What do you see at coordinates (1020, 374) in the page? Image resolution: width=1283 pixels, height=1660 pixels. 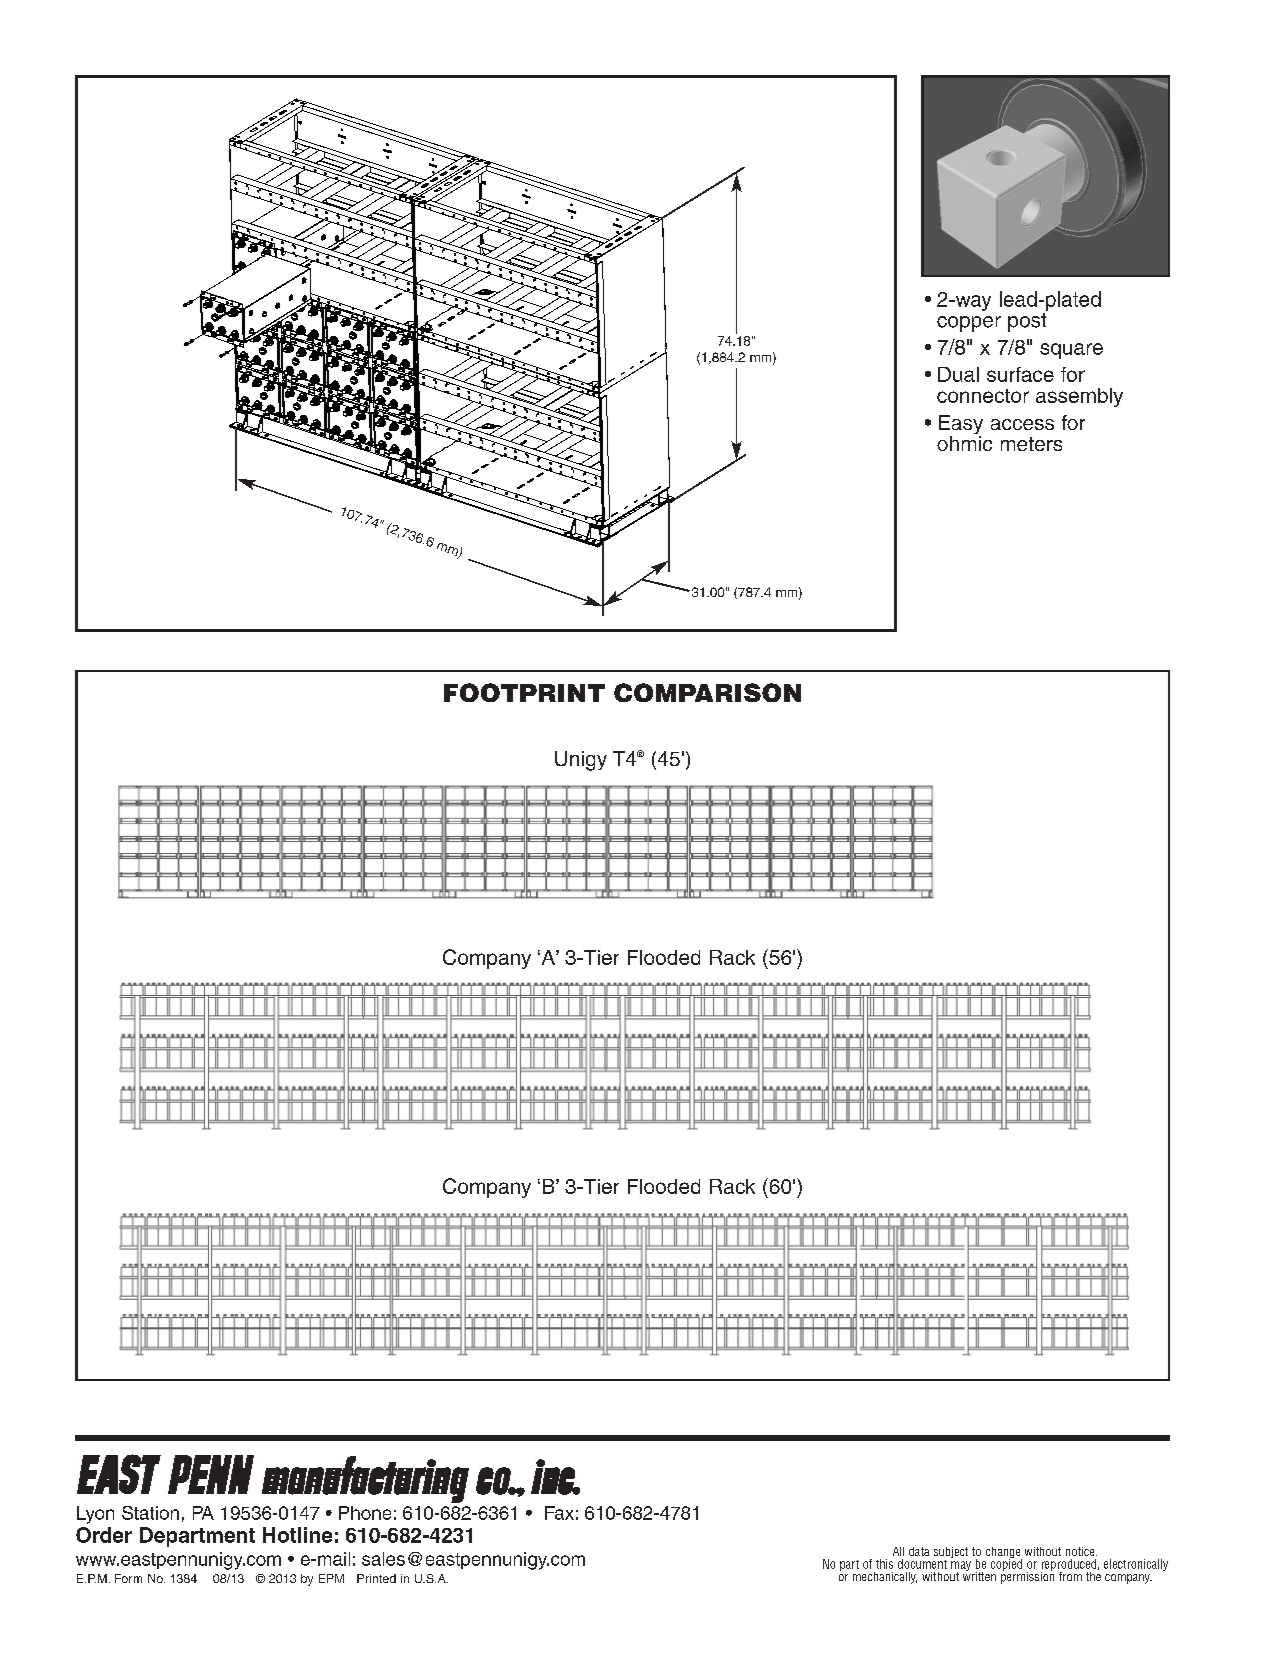 I see `surface` at bounding box center [1020, 374].
